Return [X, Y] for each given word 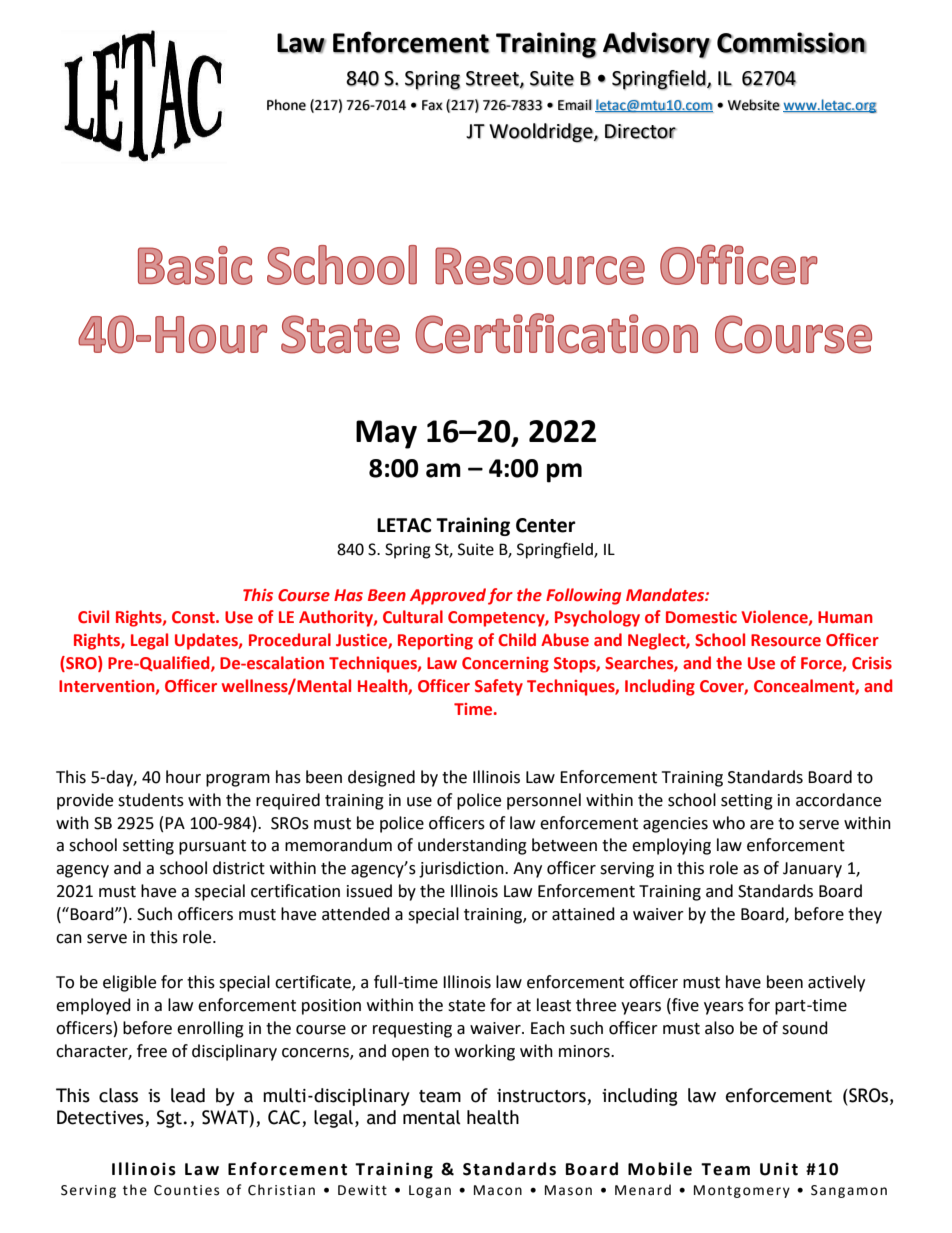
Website [754, 105]
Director [641, 131]
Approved [448, 596]
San [823, 1190]
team [440, 1096]
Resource [786, 640]
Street [493, 79]
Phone [286, 105]
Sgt [169, 1119]
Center [546, 525]
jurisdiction [462, 869]
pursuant [212, 847]
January [812, 870]
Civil [93, 617]
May [386, 434]
